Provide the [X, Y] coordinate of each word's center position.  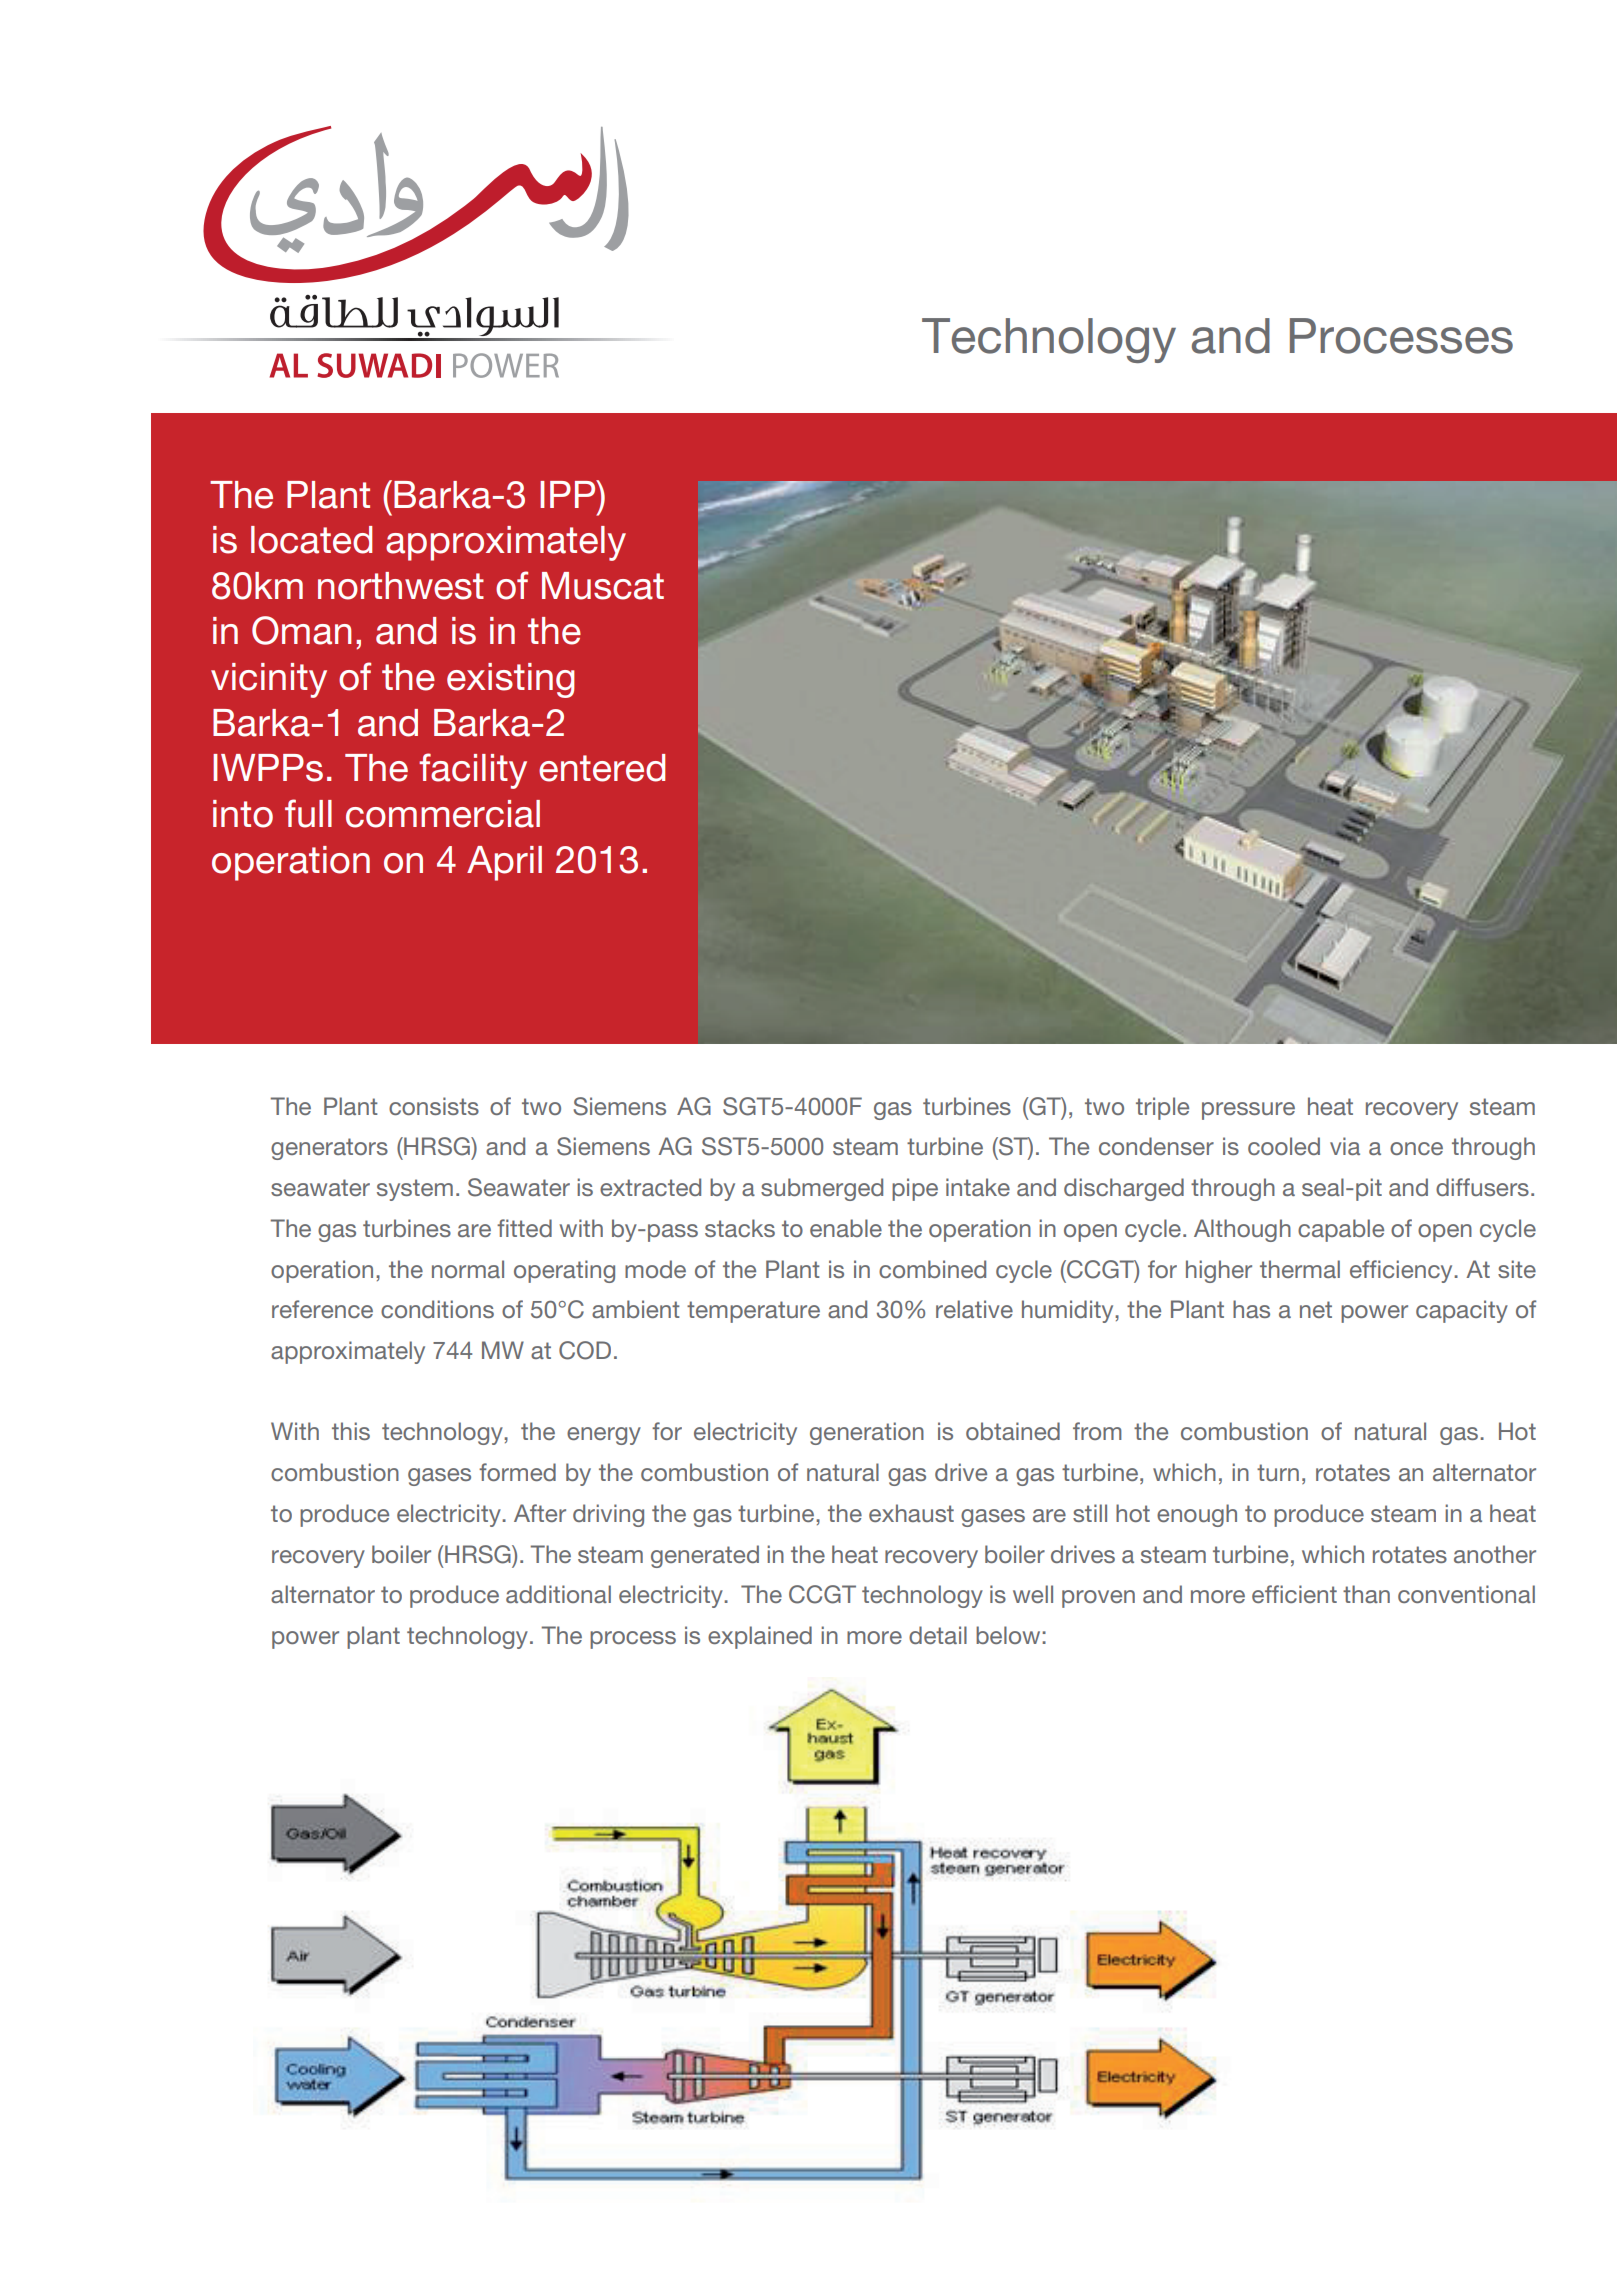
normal [468, 1269]
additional [558, 1594]
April [504, 863]
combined [932, 1269]
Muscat [603, 586]
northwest [401, 586]
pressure [1248, 1111]
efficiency [1402, 1271]
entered [602, 768]
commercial [443, 814]
